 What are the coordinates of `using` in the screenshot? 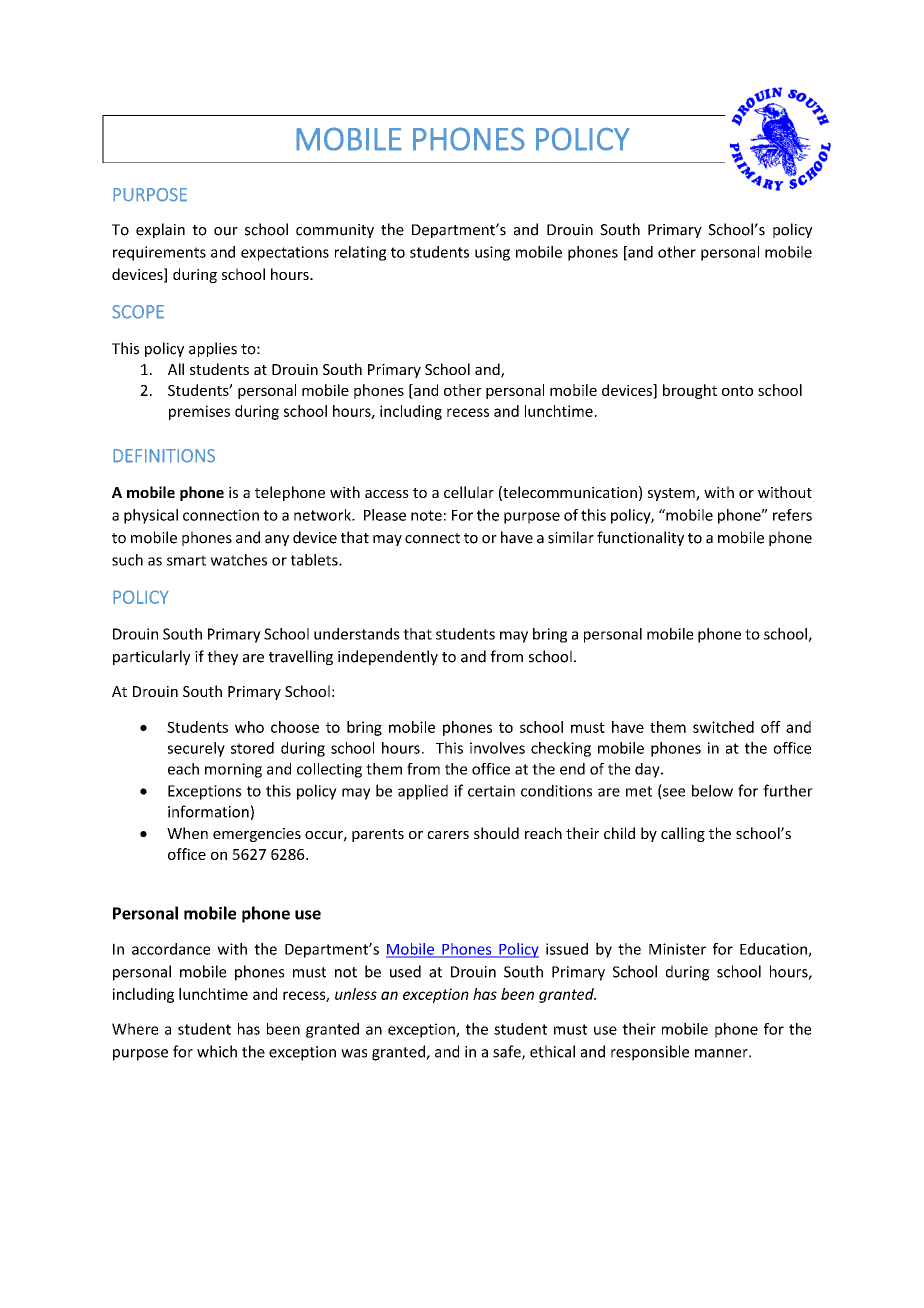 It's located at (492, 253).
